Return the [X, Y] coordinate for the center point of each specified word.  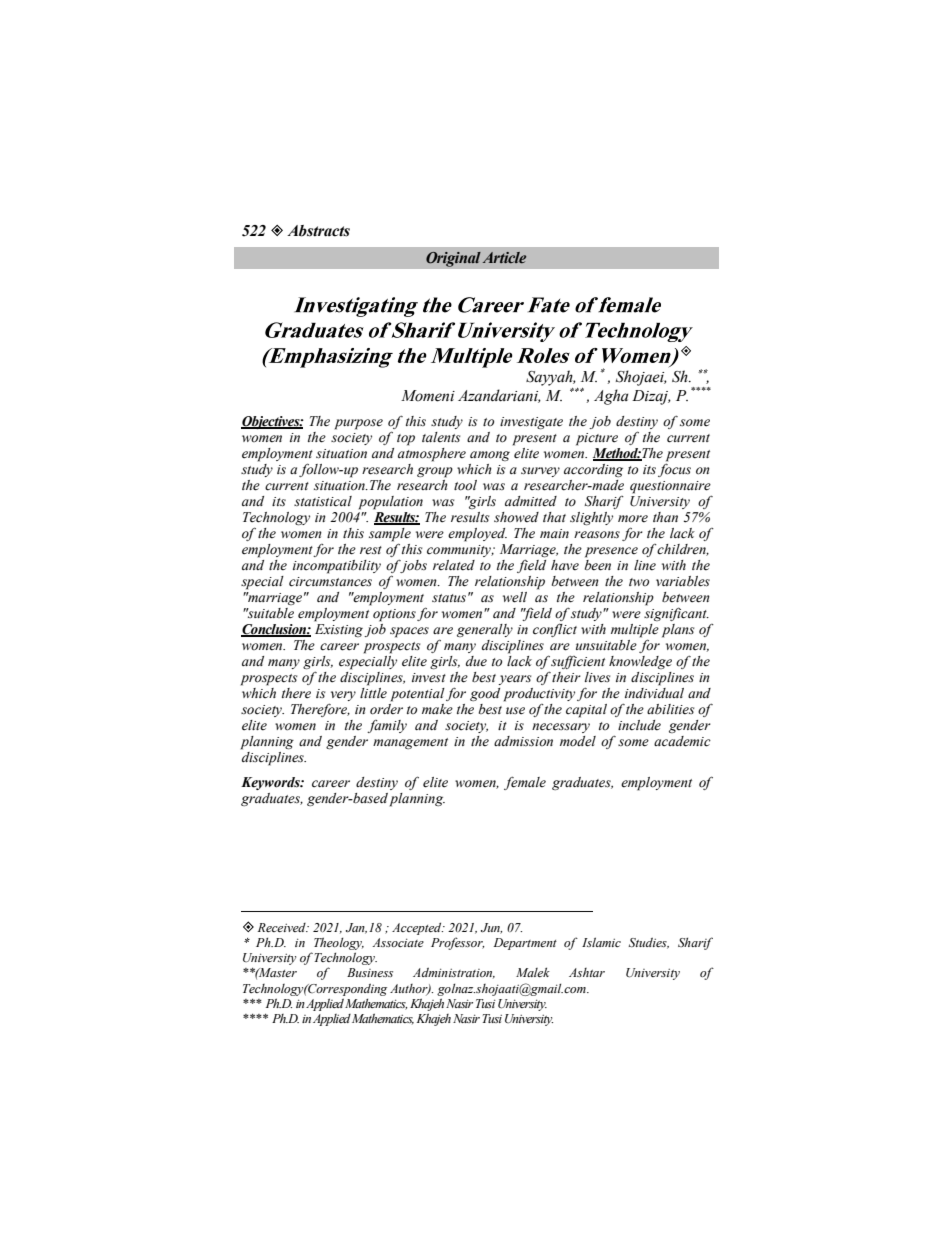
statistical [323, 501]
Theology [339, 943]
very [342, 697]
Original [453, 259]
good [485, 694]
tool [465, 485]
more [633, 519]
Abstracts [318, 231]
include [639, 725]
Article [504, 257]
